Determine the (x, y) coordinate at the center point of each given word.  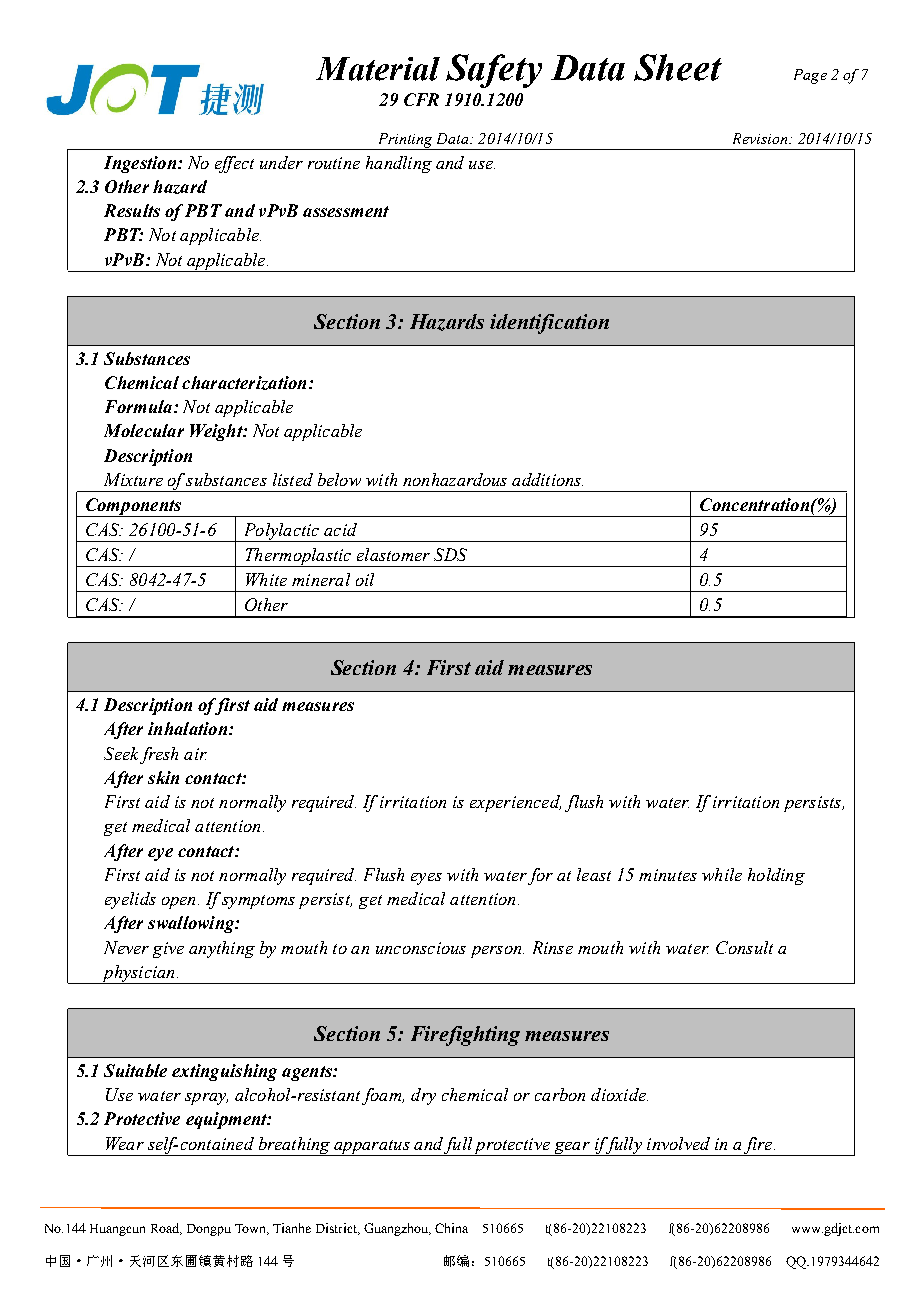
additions (547, 479)
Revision (761, 138)
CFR (421, 99)
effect (234, 164)
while (722, 874)
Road (166, 1229)
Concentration (754, 504)
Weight (217, 432)
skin (163, 777)
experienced (515, 803)
